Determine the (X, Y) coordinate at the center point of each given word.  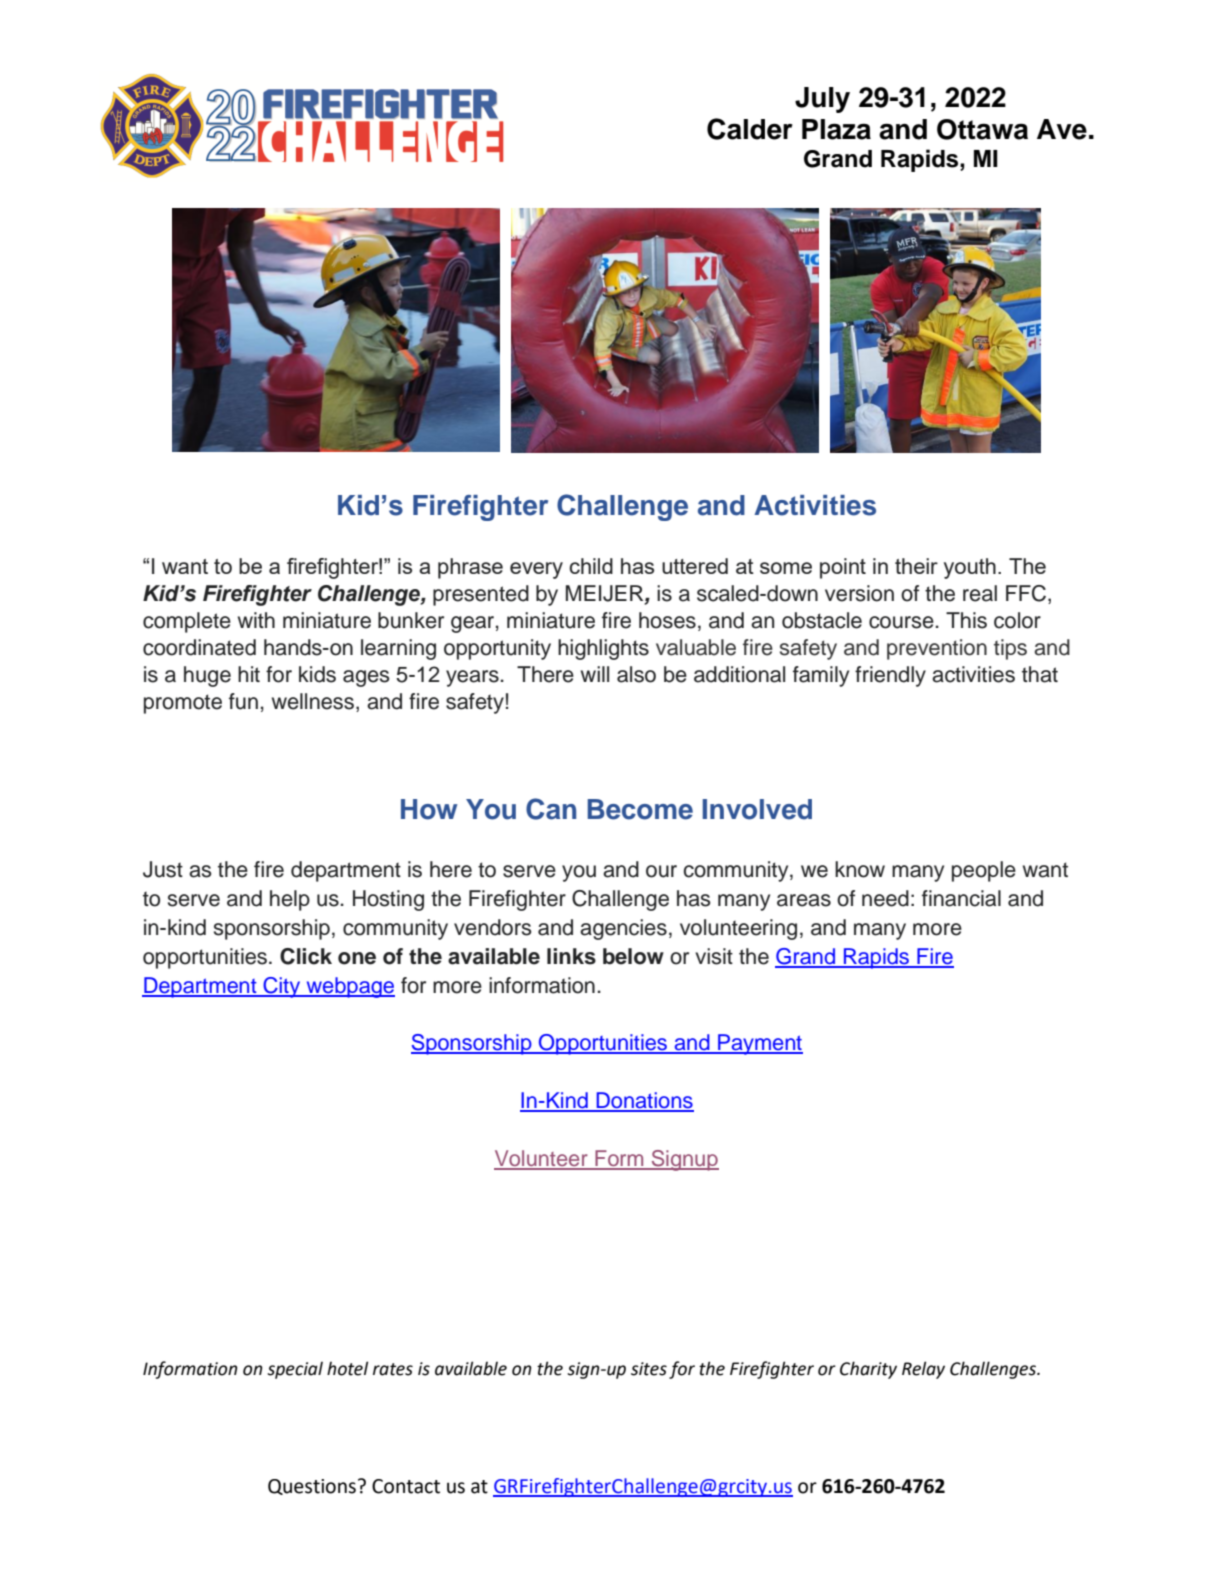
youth (970, 568)
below (633, 956)
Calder (750, 129)
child (591, 566)
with (256, 620)
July (822, 100)
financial (961, 898)
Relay (923, 1370)
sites (649, 1369)
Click (306, 956)
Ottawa (982, 129)
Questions (312, 1487)
